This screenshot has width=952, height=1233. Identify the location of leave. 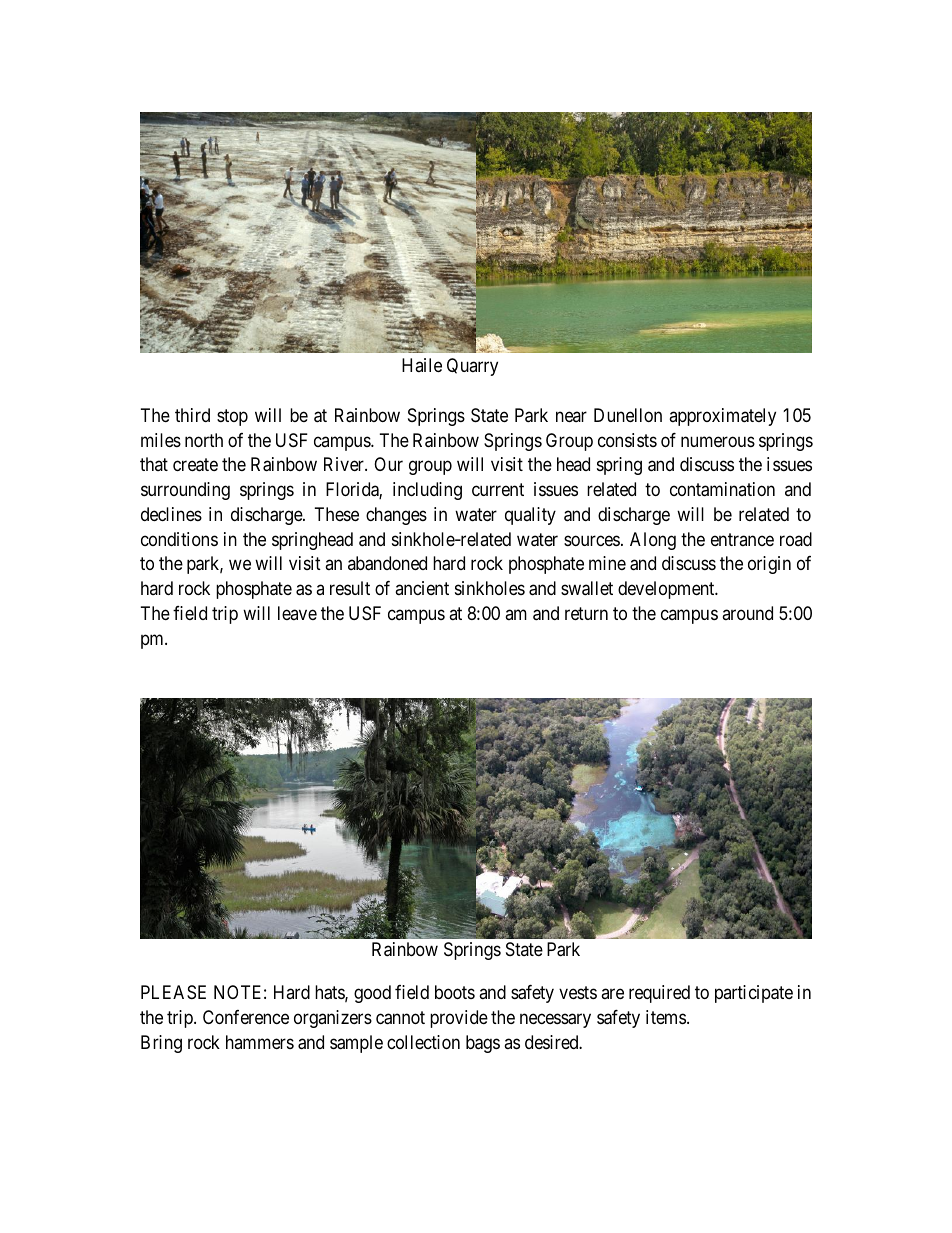
(297, 613).
